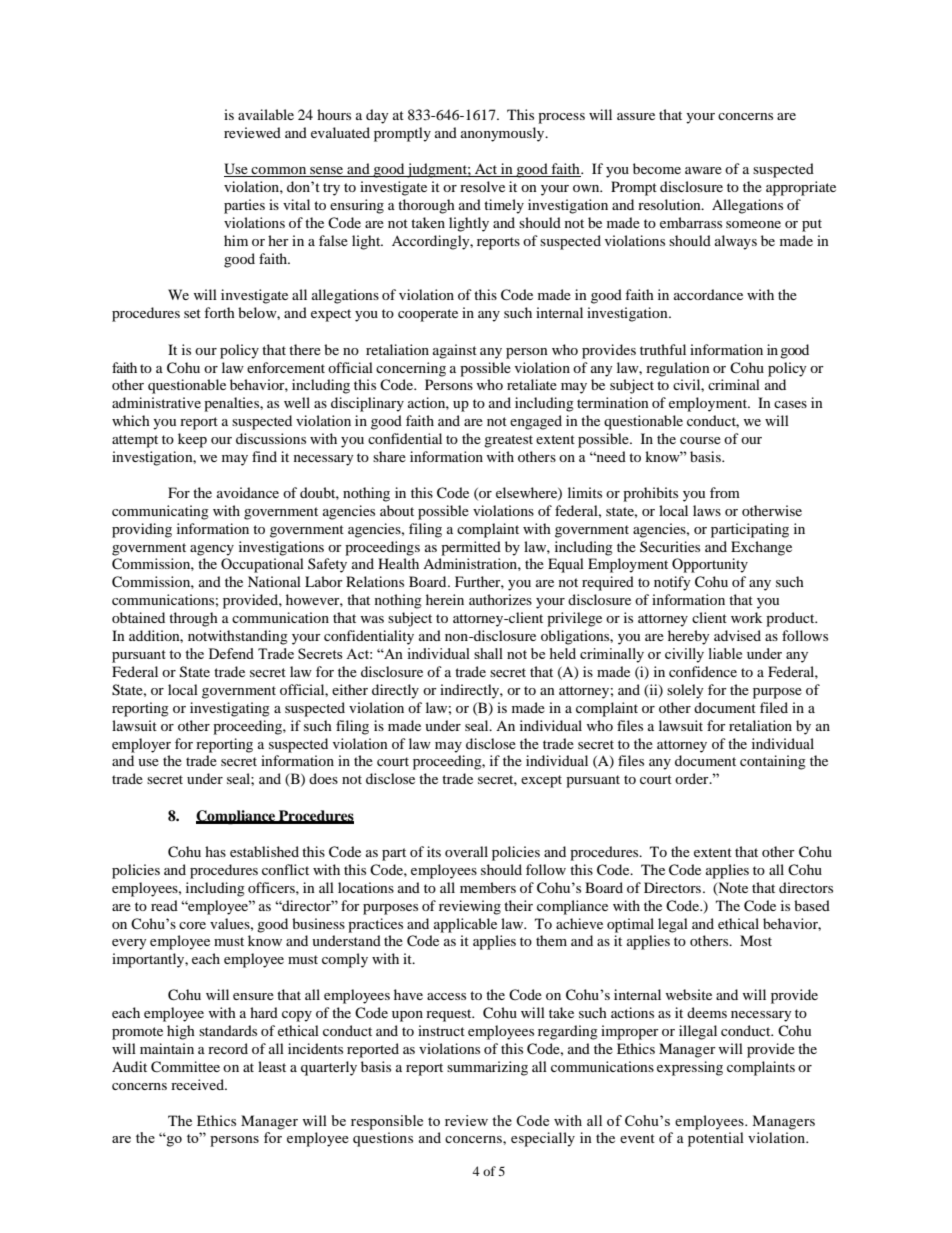 This image has width=952, height=1233. I want to click on available, so click(266, 114).
